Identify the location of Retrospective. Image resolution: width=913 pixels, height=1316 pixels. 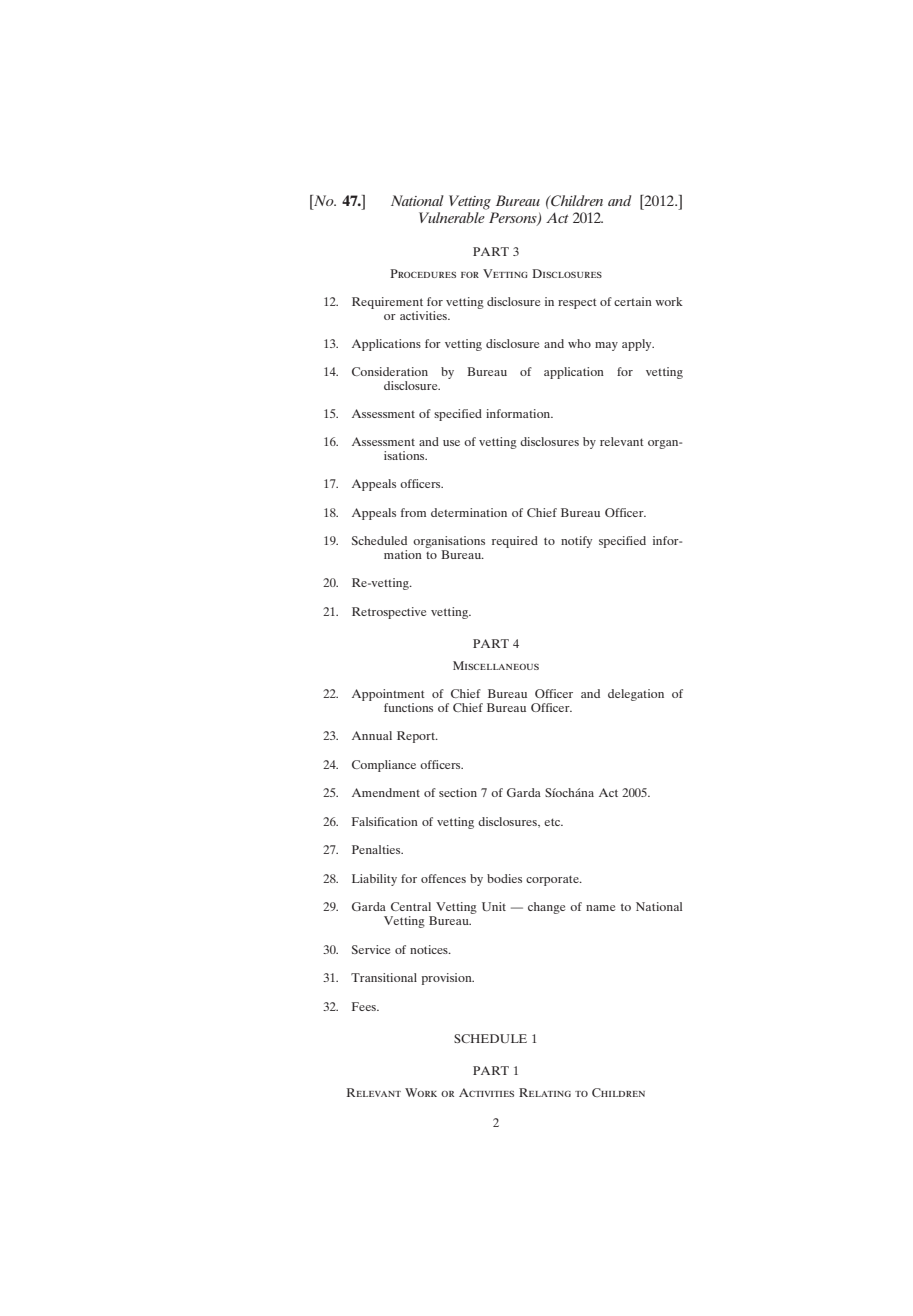
(389, 613).
